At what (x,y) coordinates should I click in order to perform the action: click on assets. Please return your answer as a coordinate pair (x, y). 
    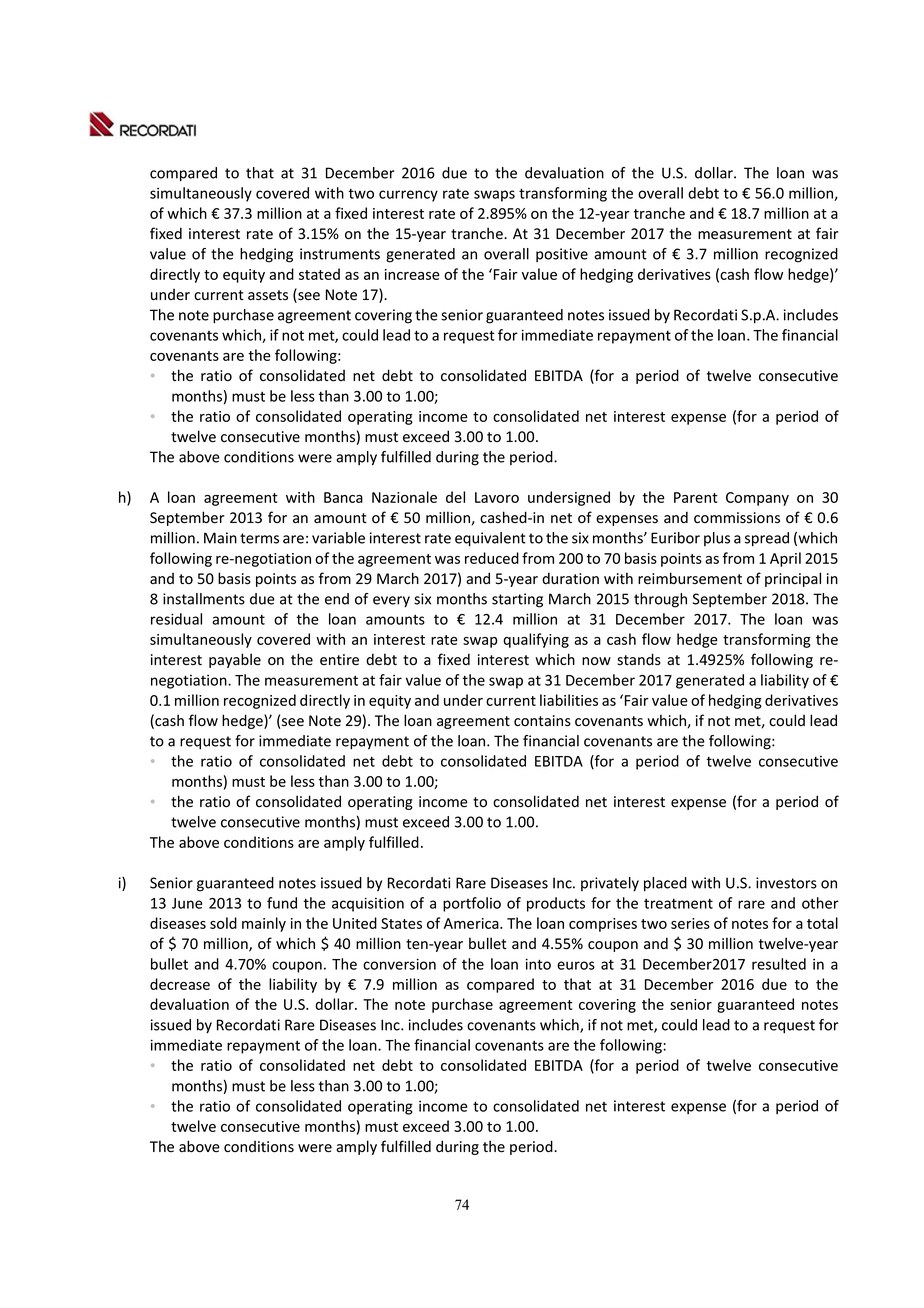
    Looking at the image, I should click on (268, 295).
